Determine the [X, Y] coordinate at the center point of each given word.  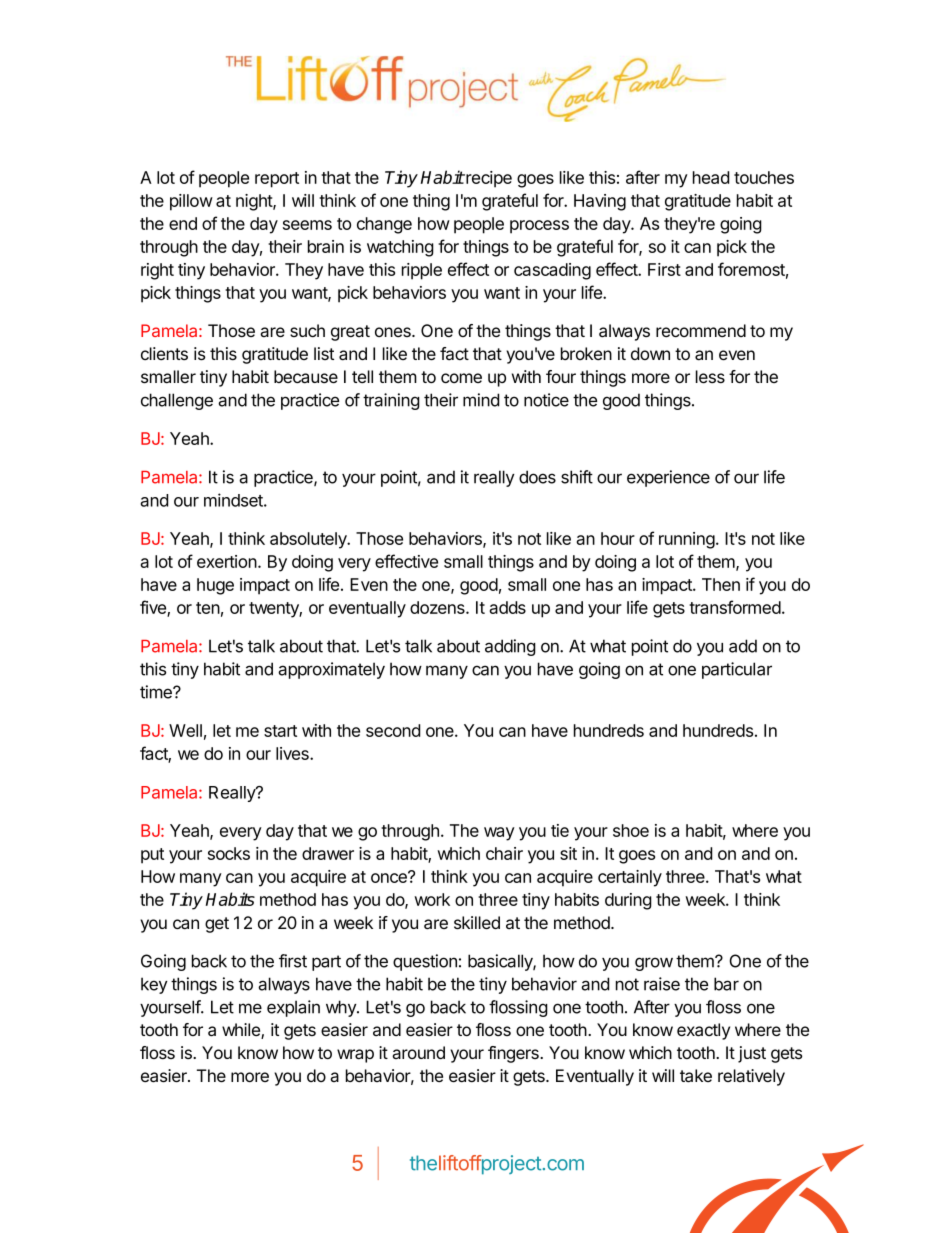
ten [208, 608]
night [255, 202]
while [242, 1031]
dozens [438, 607]
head [711, 177]
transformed [735, 607]
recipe [488, 179]
